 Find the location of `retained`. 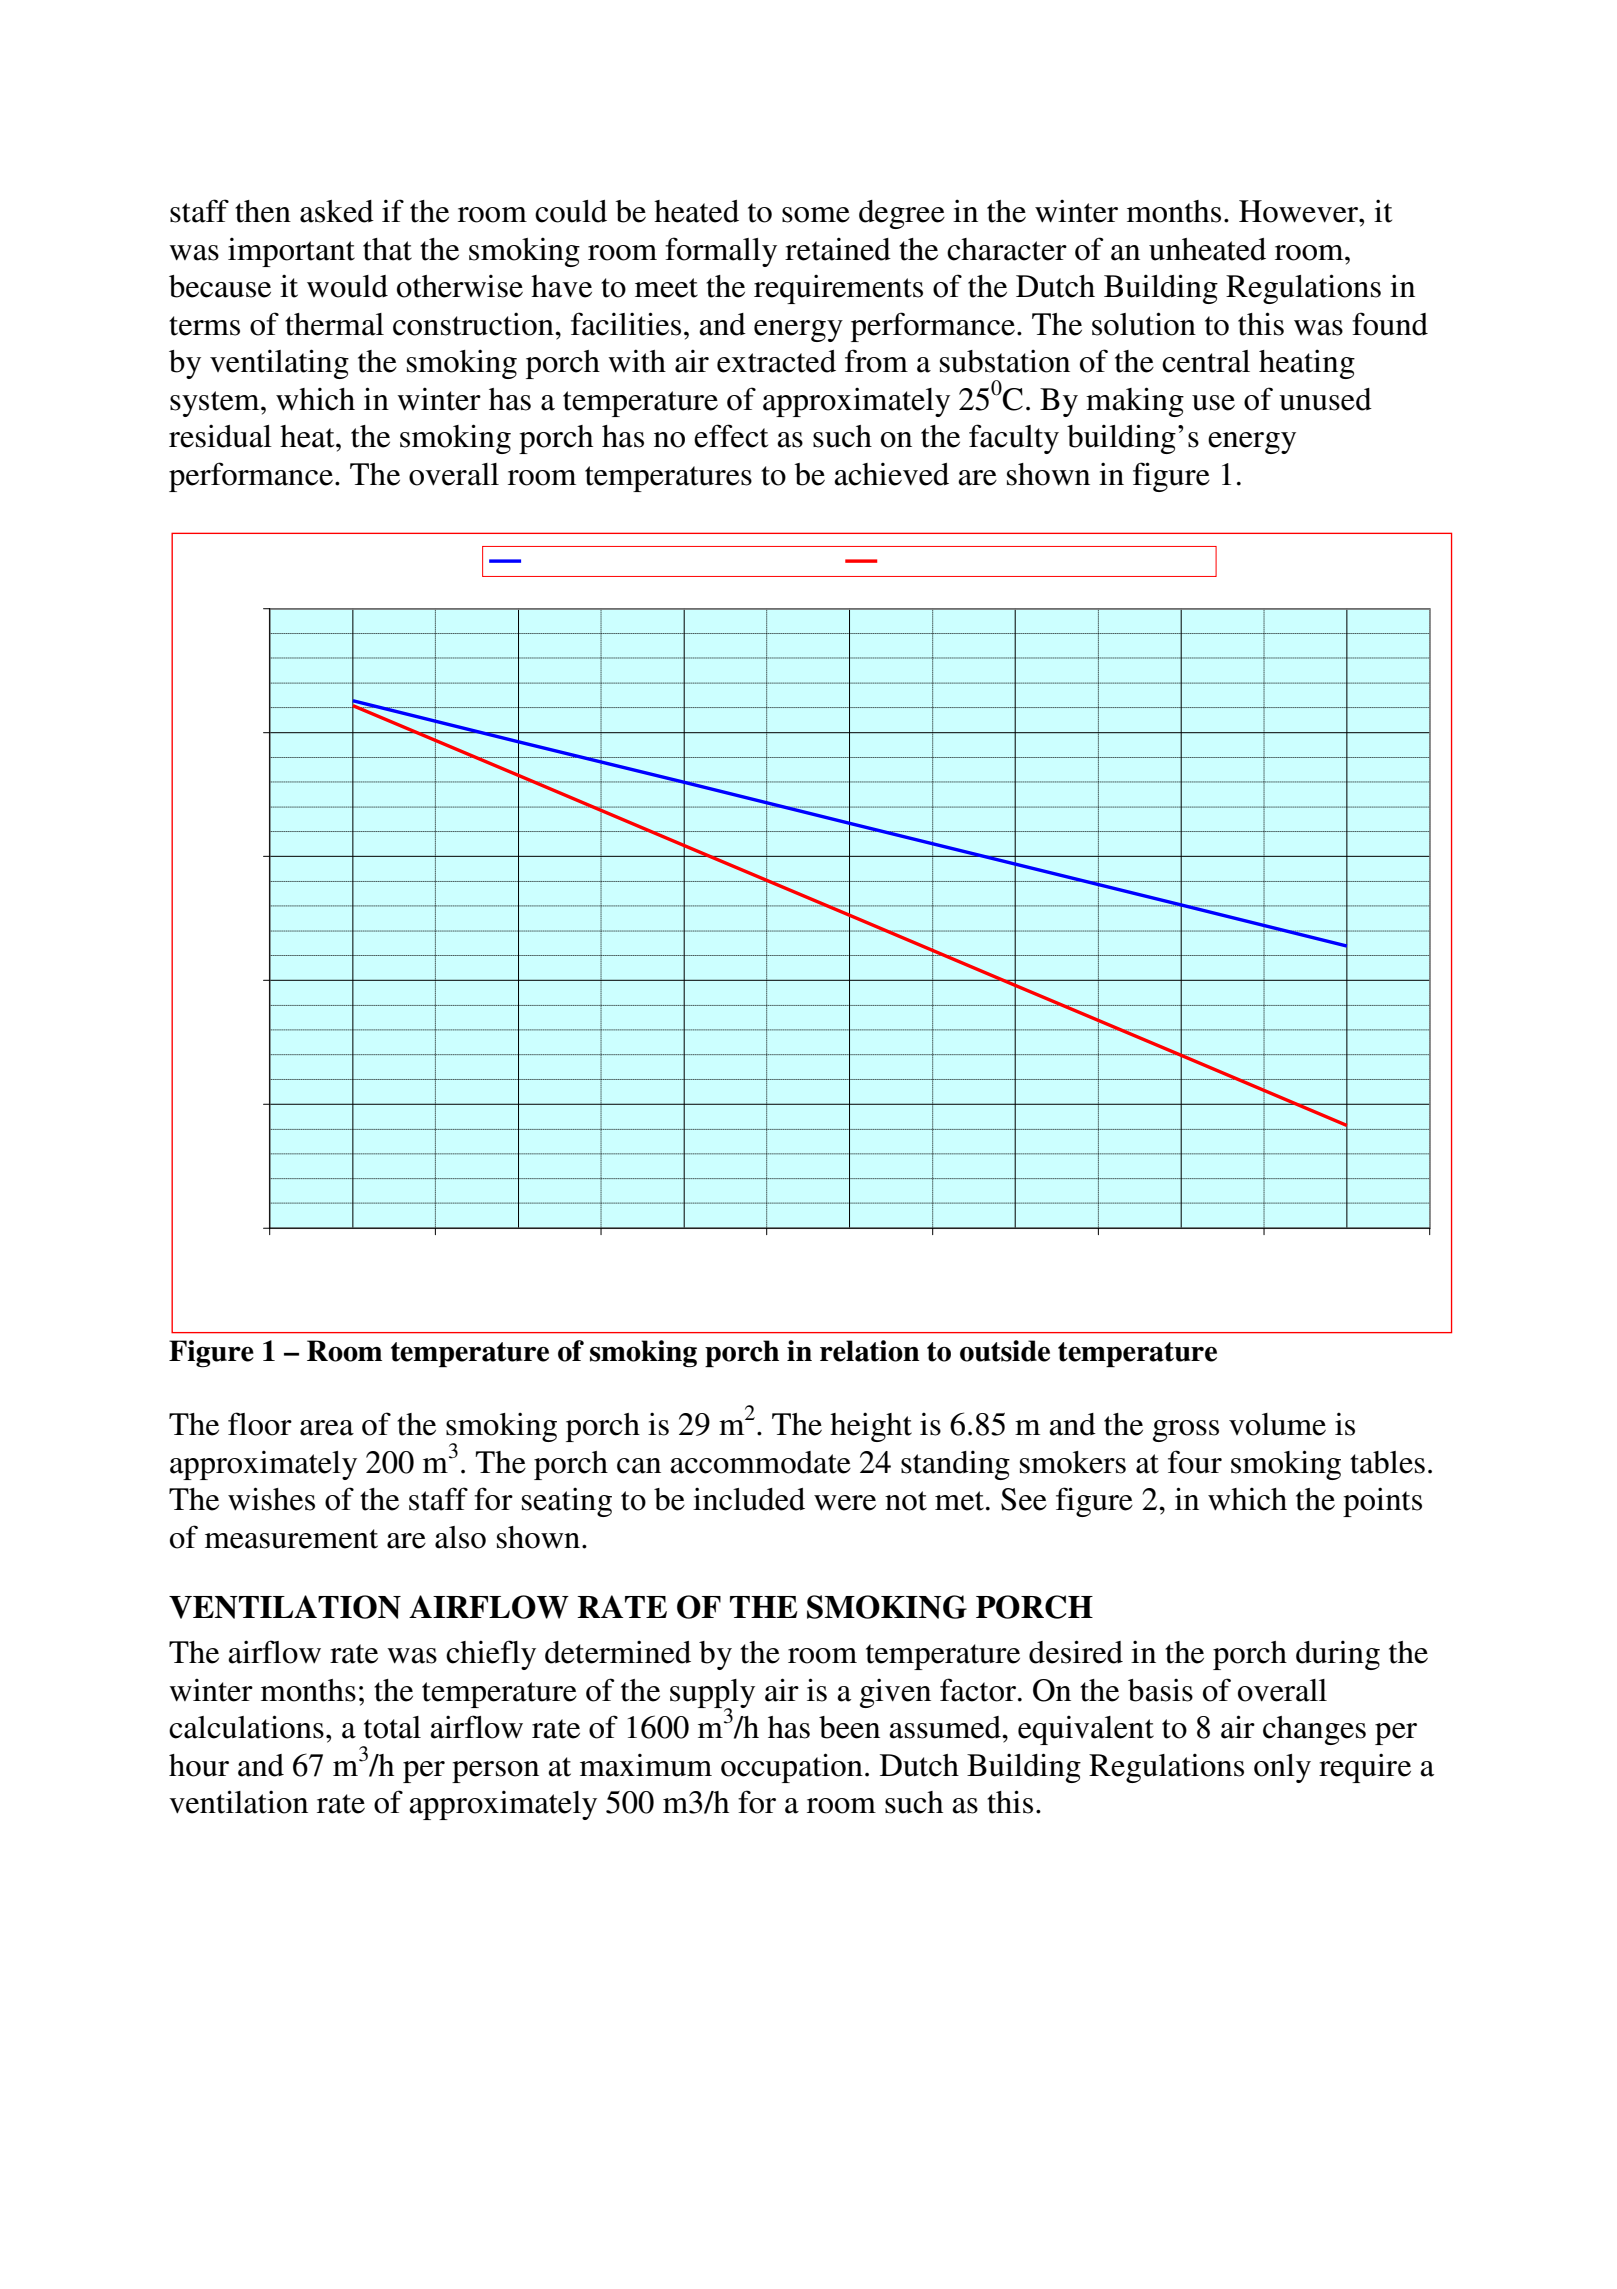

retained is located at coordinates (838, 249).
